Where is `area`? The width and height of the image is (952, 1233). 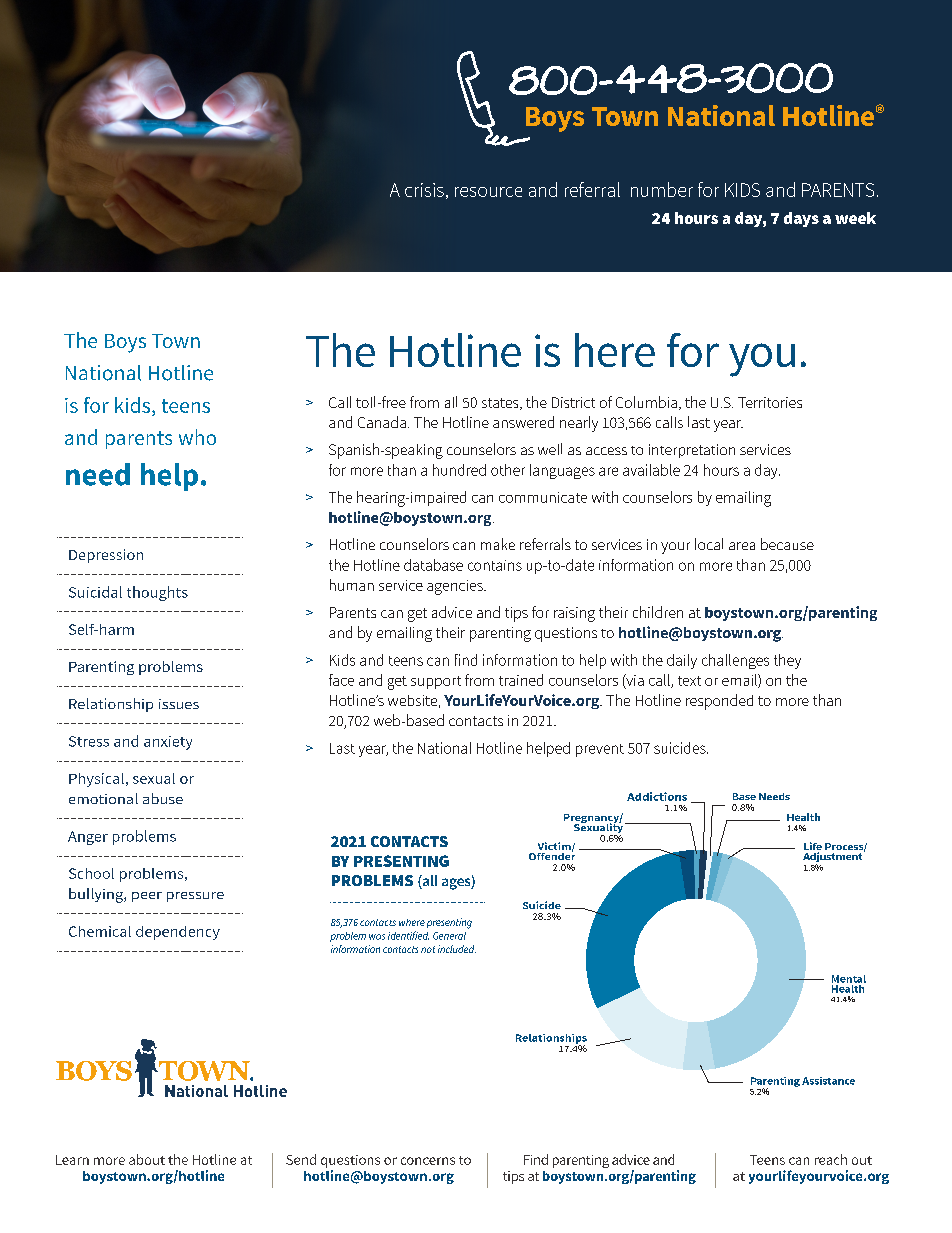
area is located at coordinates (742, 546).
